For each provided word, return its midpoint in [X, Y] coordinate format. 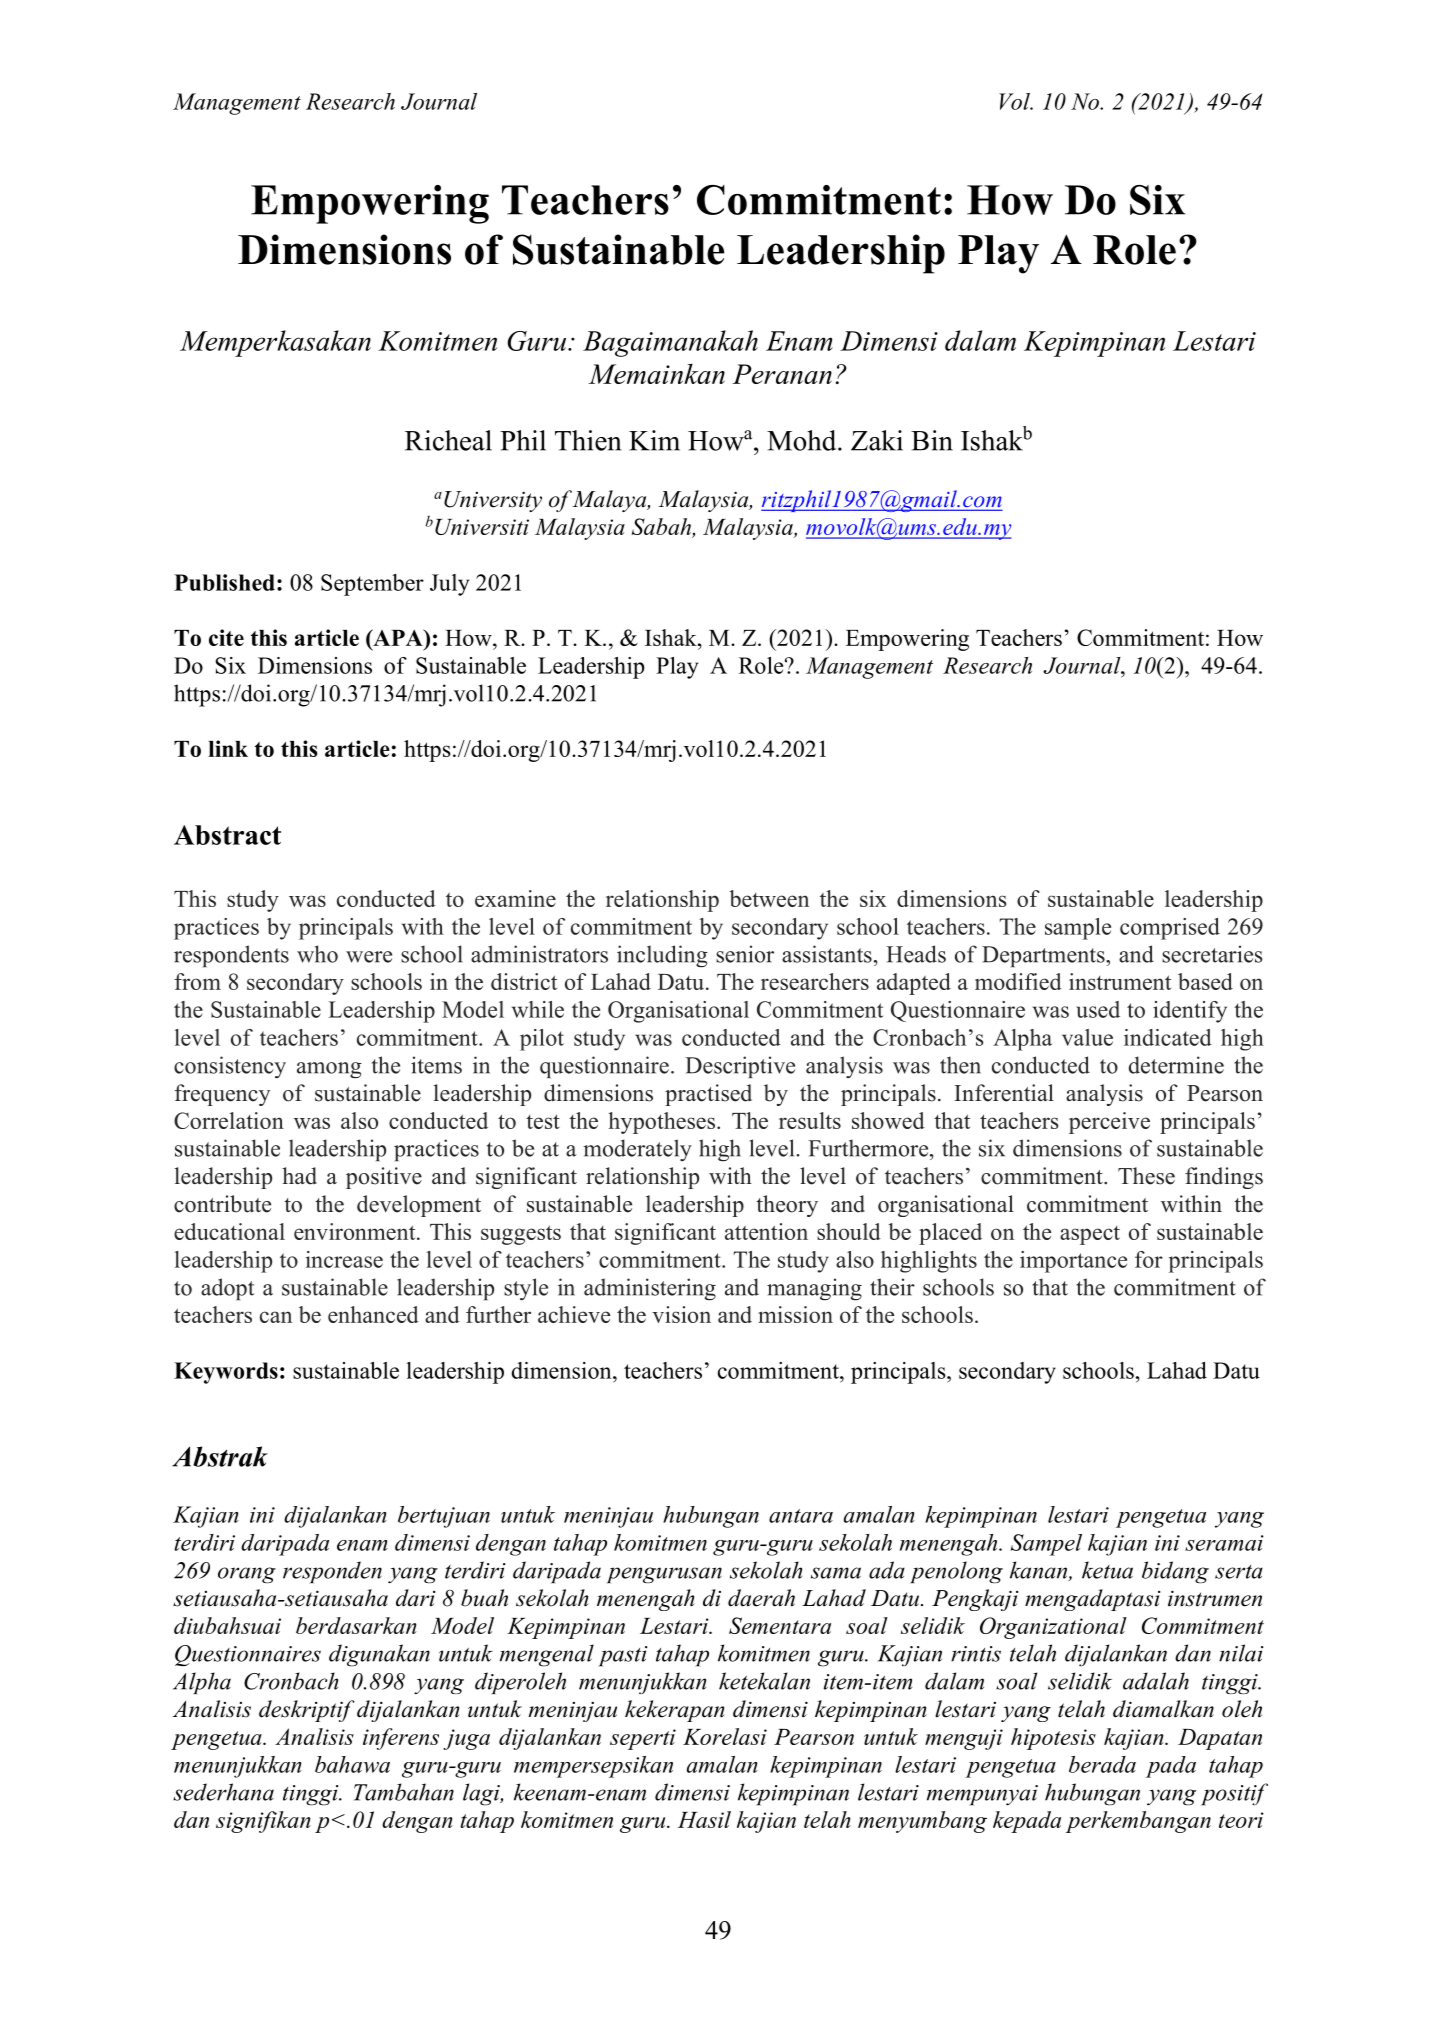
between [769, 898]
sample [1078, 929]
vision [681, 1314]
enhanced [373, 1314]
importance [1073, 1262]
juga [466, 1739]
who [317, 954]
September [372, 585]
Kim [654, 440]
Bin [932, 440]
